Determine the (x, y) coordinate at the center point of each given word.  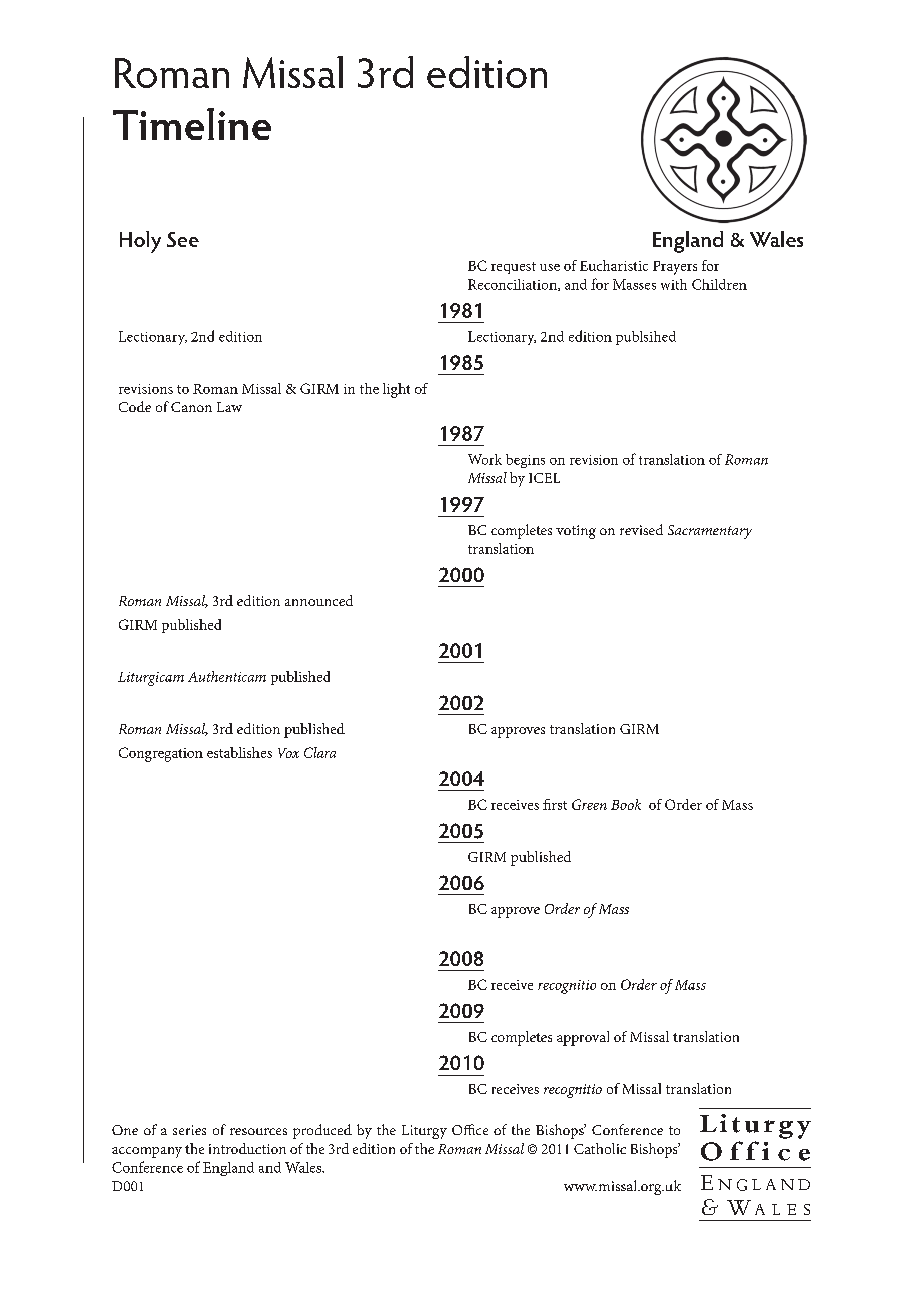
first (555, 804)
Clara (320, 752)
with (674, 284)
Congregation (161, 754)
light (396, 390)
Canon (191, 407)
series (189, 1130)
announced (319, 600)
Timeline (192, 124)
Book (626, 804)
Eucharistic (614, 265)
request (513, 268)
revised (641, 529)
